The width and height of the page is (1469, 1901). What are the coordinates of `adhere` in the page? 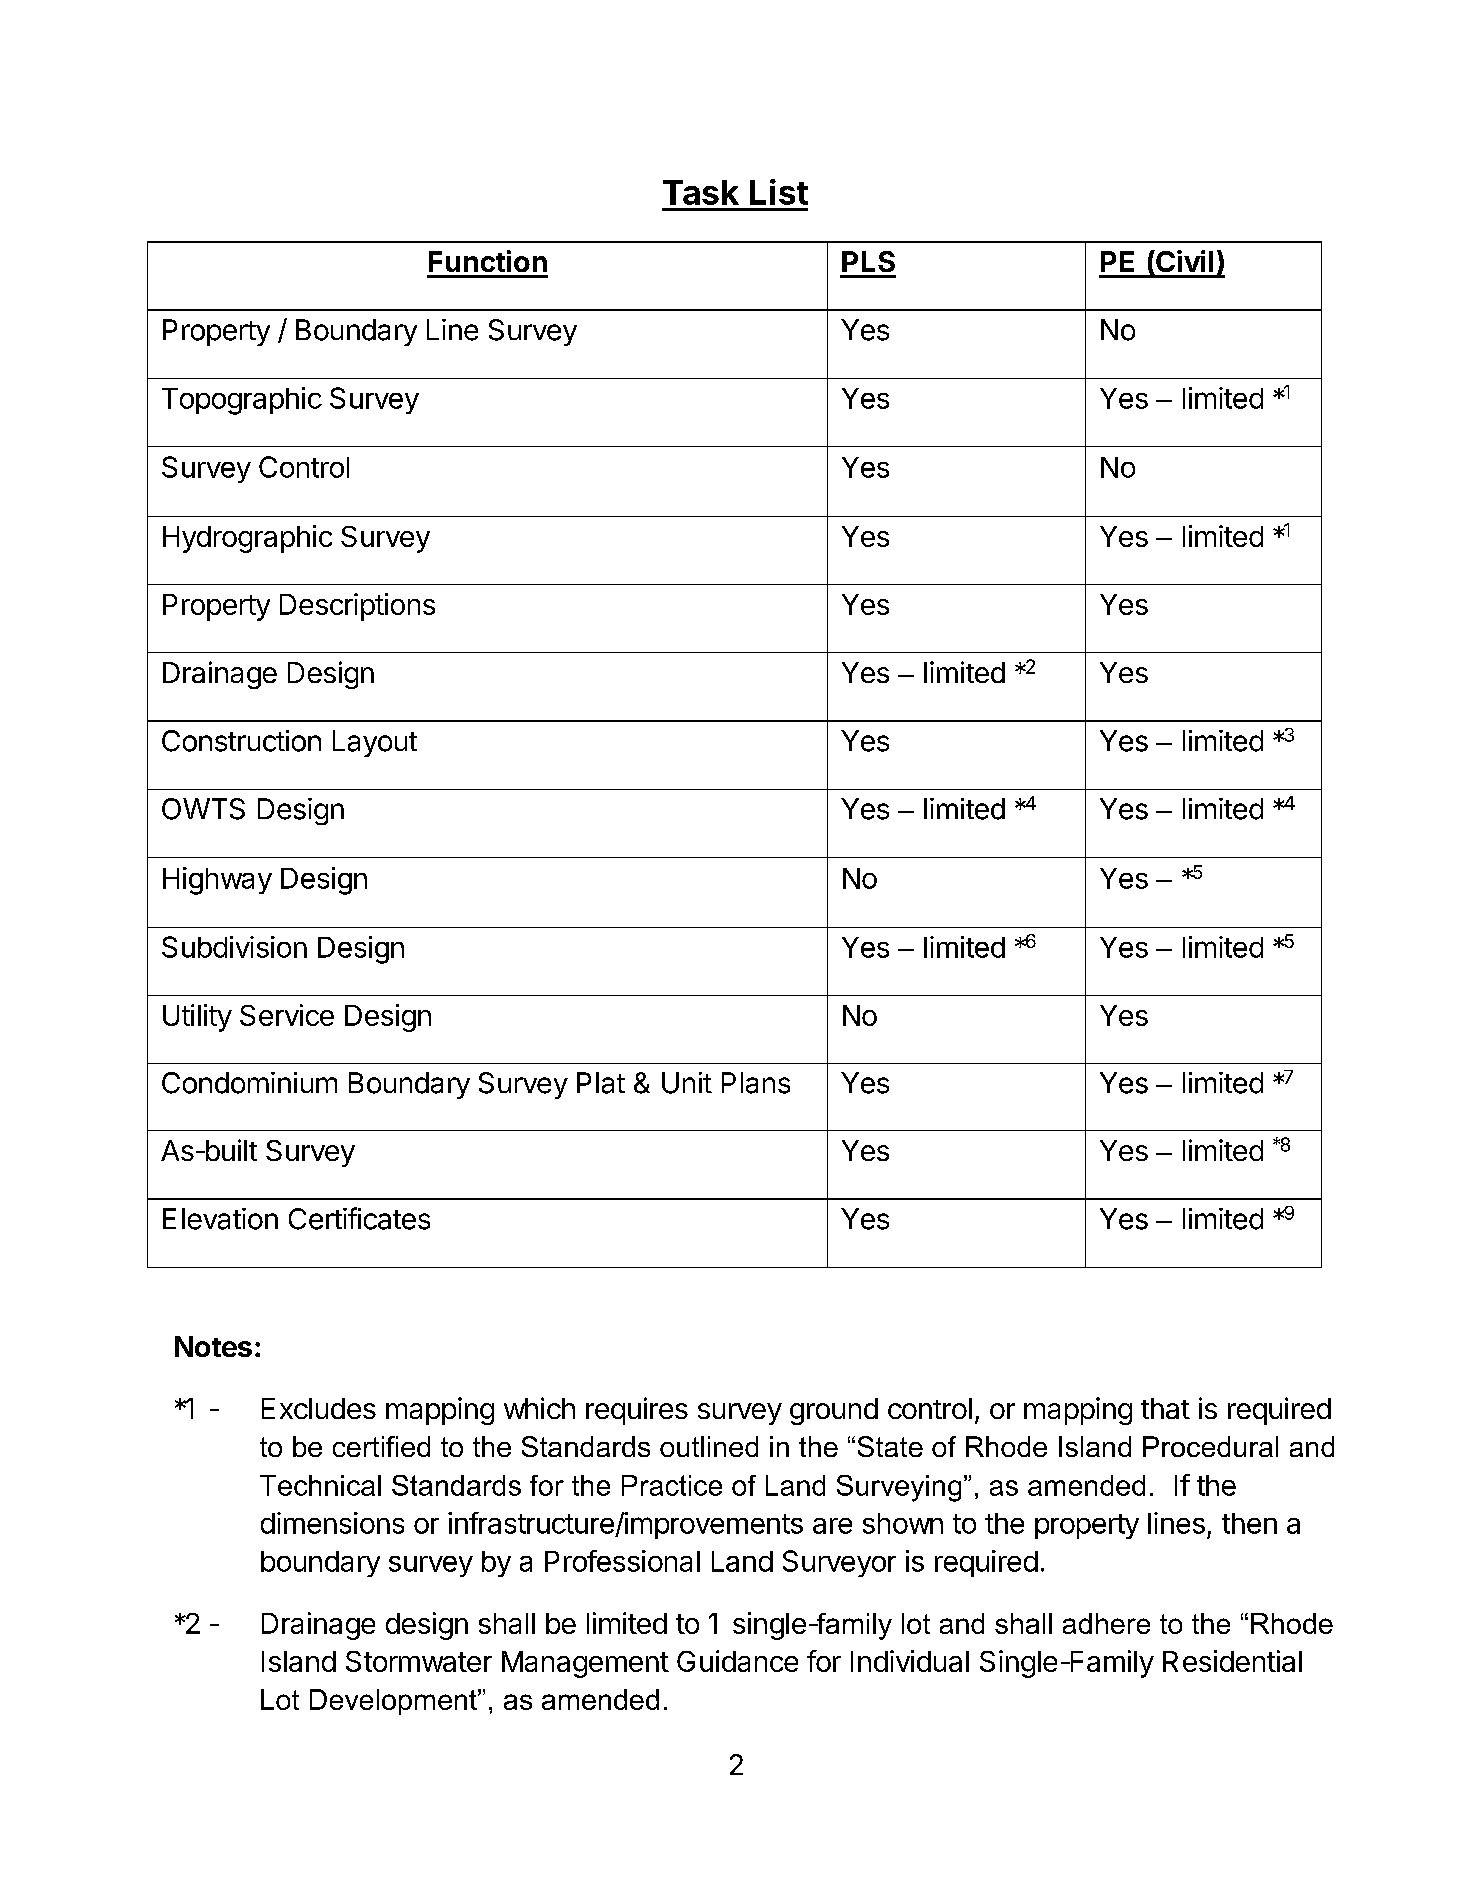 It's located at (1106, 1623).
